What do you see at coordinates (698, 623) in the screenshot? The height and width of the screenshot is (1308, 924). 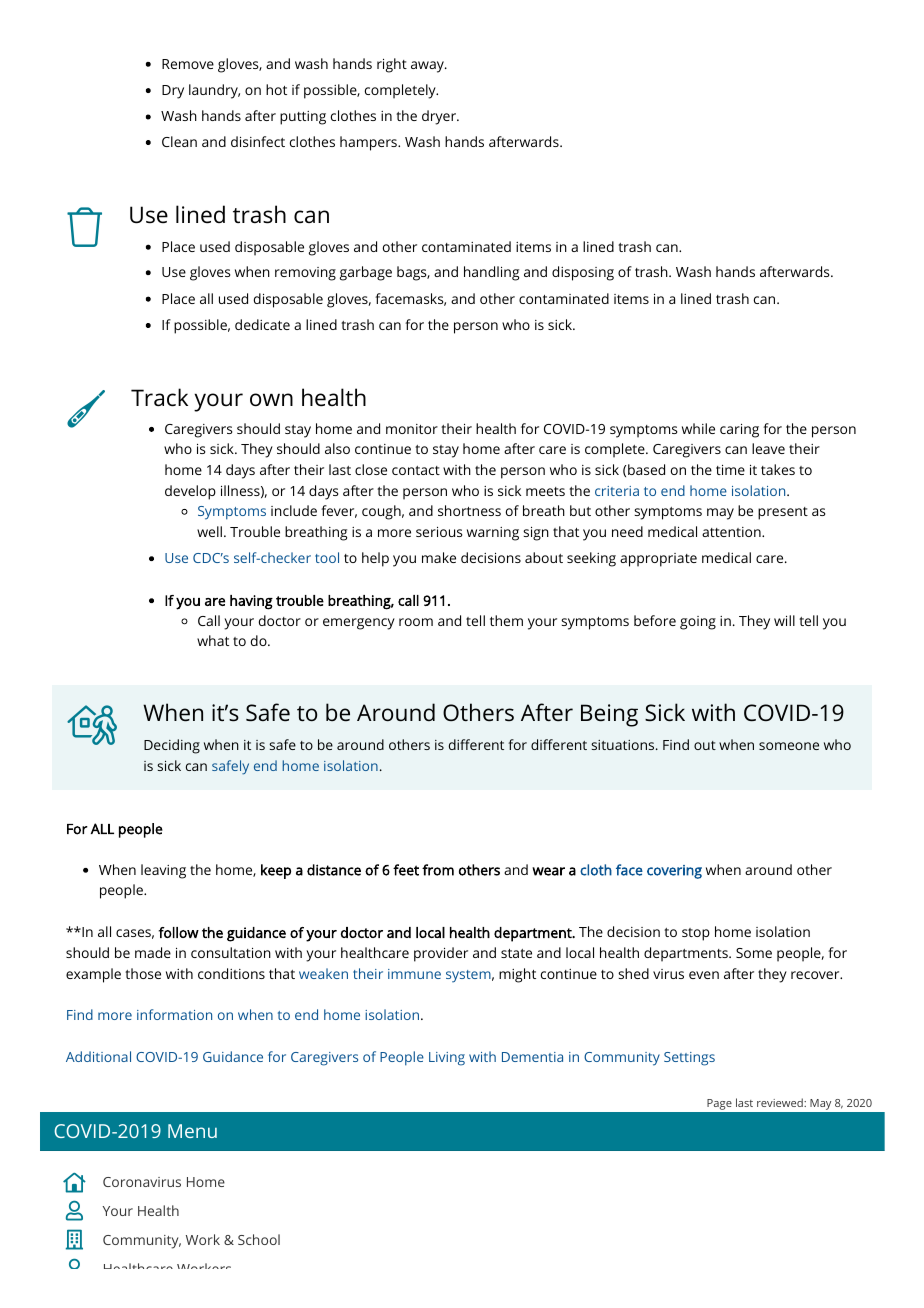 I see `going` at bounding box center [698, 623].
